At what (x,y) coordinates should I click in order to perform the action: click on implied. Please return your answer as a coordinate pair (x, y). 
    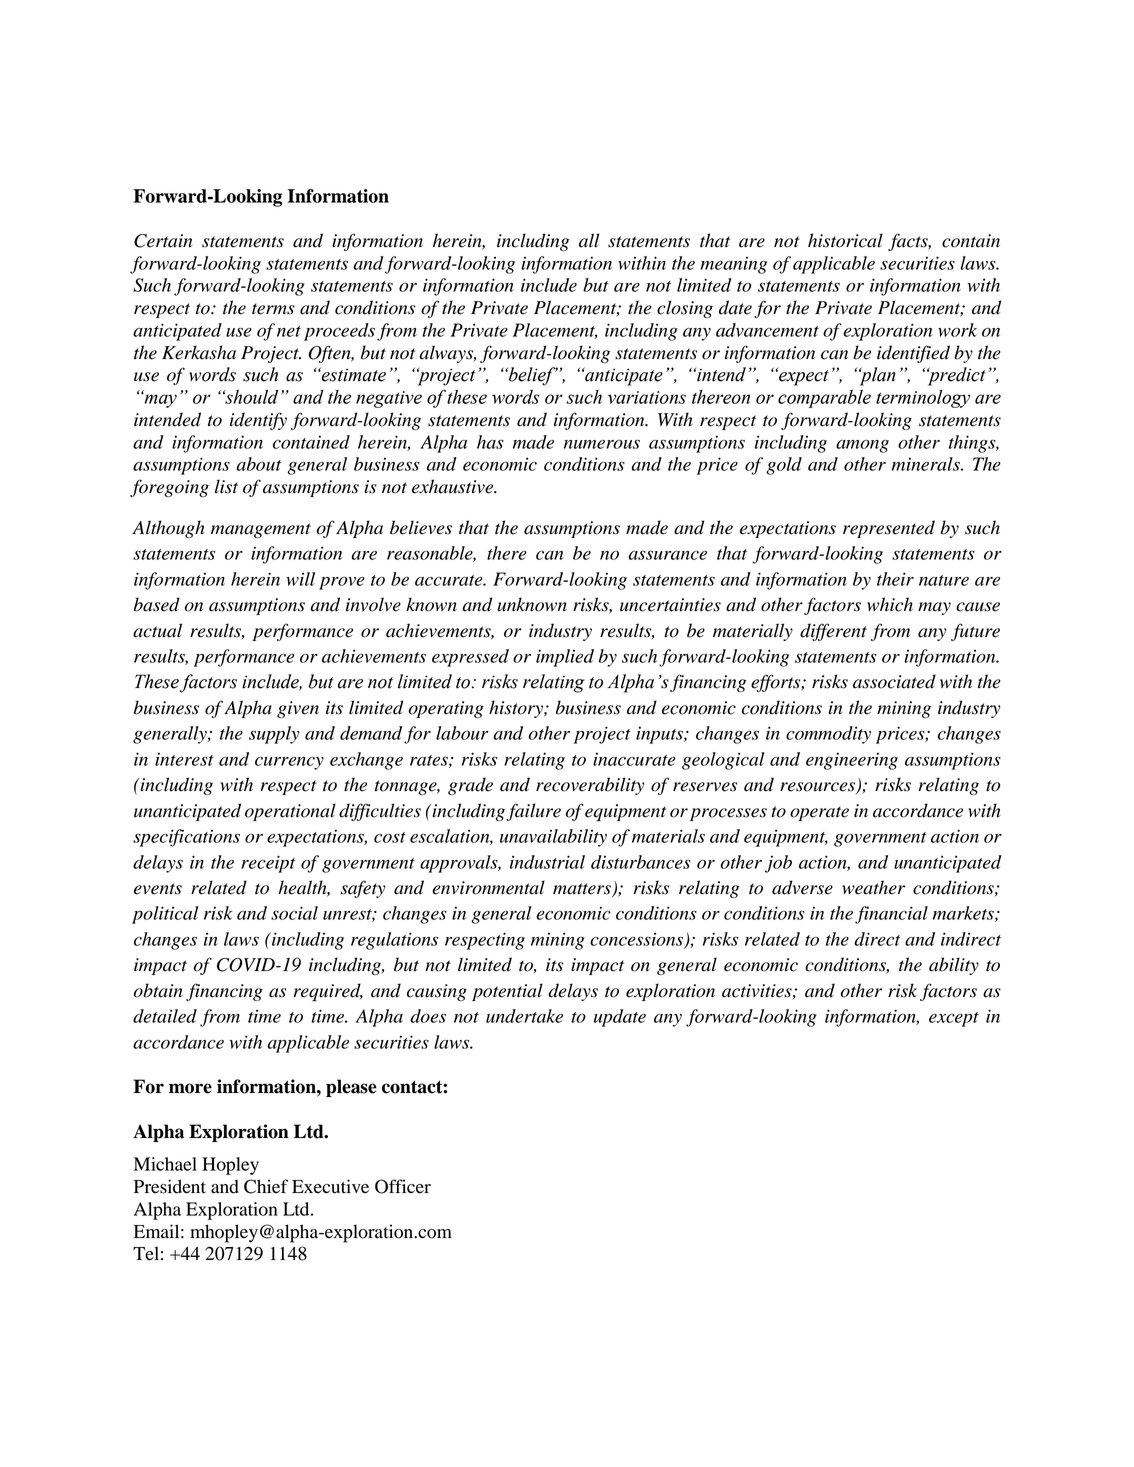
    Looking at the image, I should click on (565, 658).
